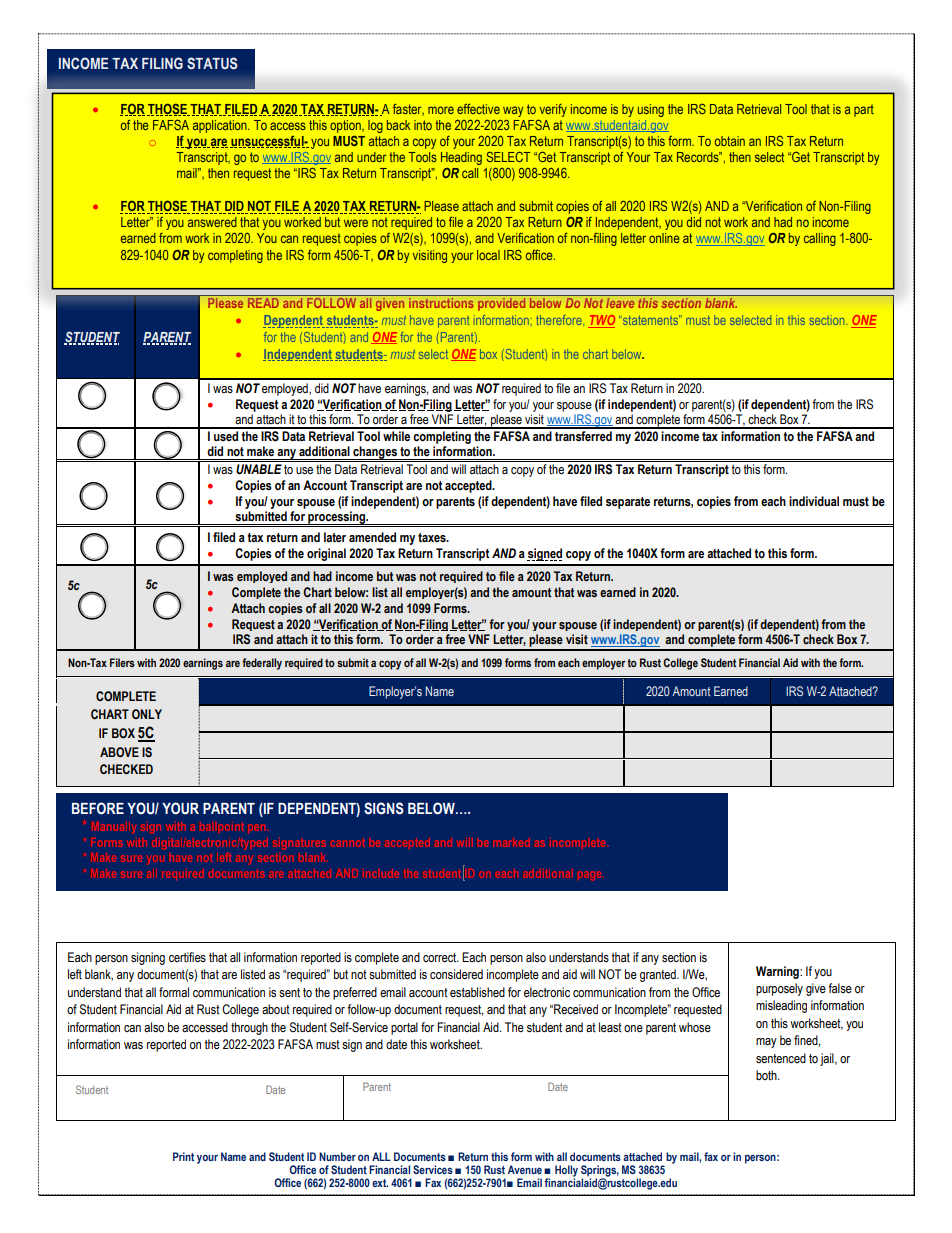 The image size is (952, 1233). What do you see at coordinates (525, 1169) in the screenshot?
I see `Avenue` at bounding box center [525, 1169].
